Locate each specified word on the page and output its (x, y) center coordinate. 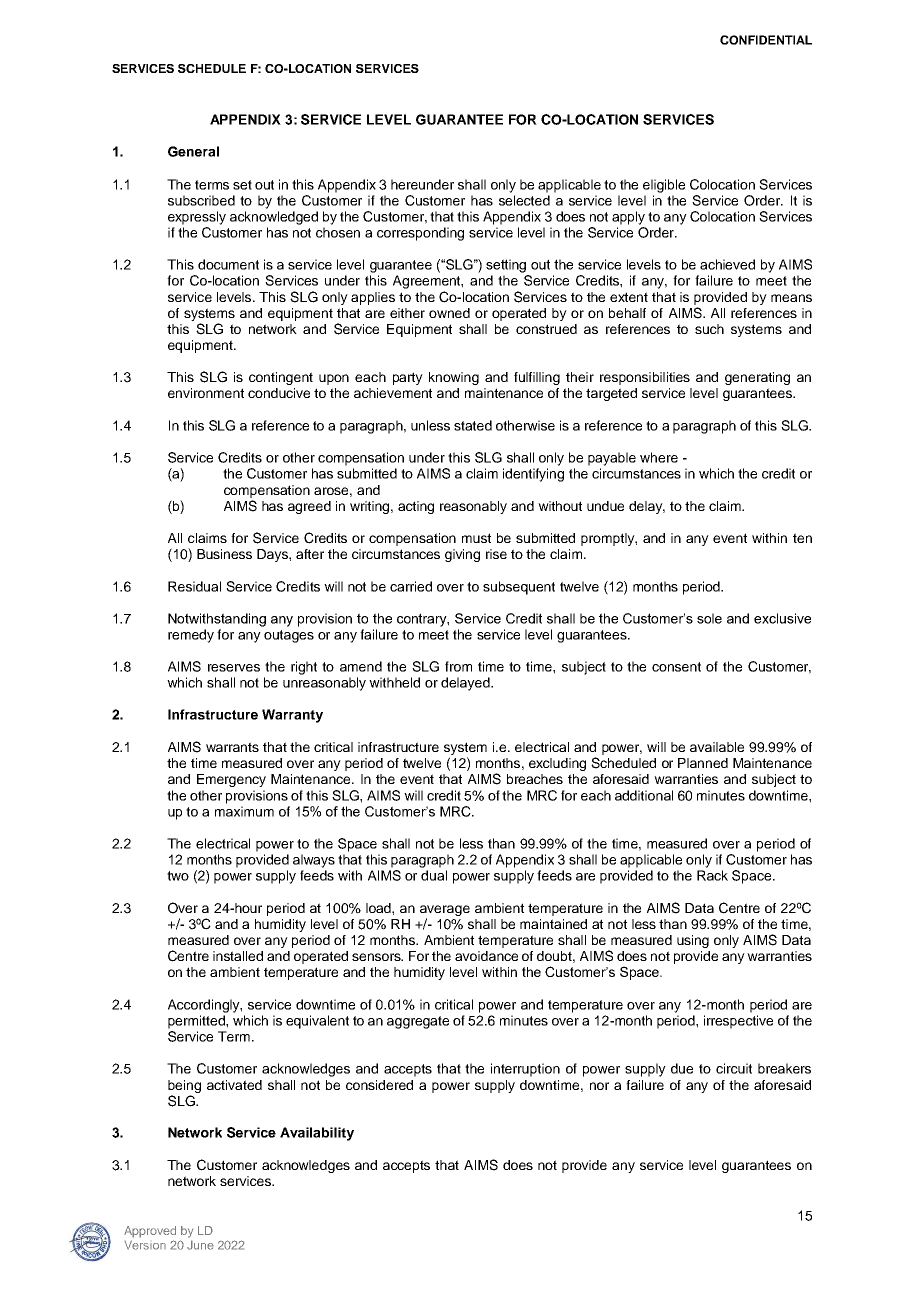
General (193, 151)
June (200, 1245)
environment (206, 393)
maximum (244, 811)
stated (473, 425)
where (659, 457)
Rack (712, 875)
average (445, 910)
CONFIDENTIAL (766, 40)
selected (524, 200)
